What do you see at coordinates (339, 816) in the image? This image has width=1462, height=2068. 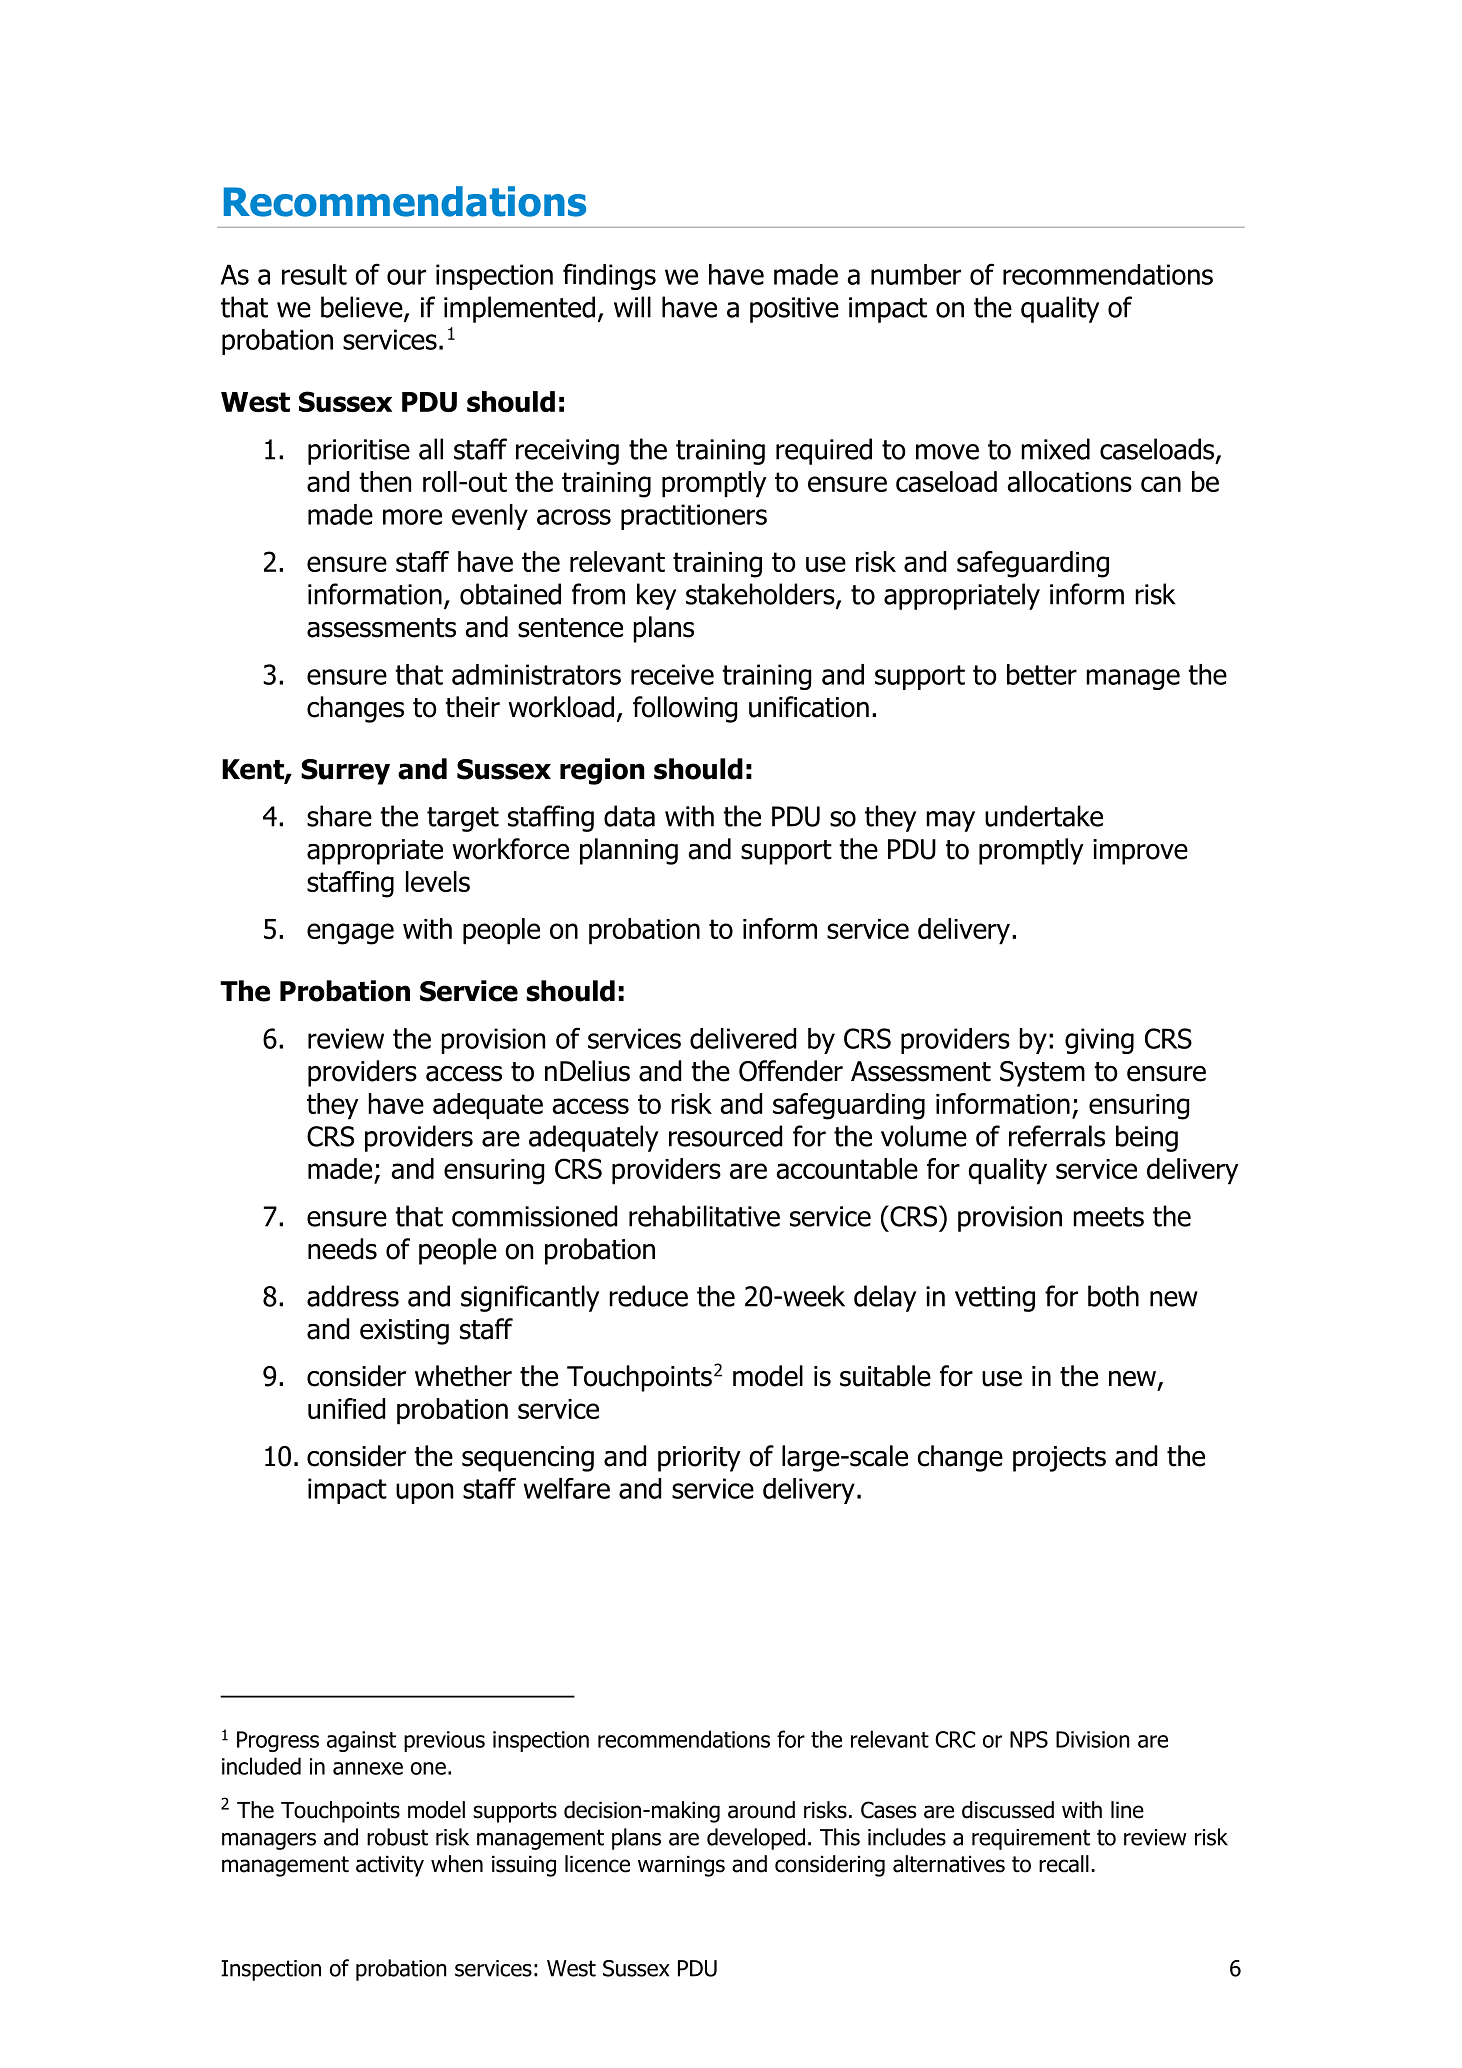 I see `share` at bounding box center [339, 816].
